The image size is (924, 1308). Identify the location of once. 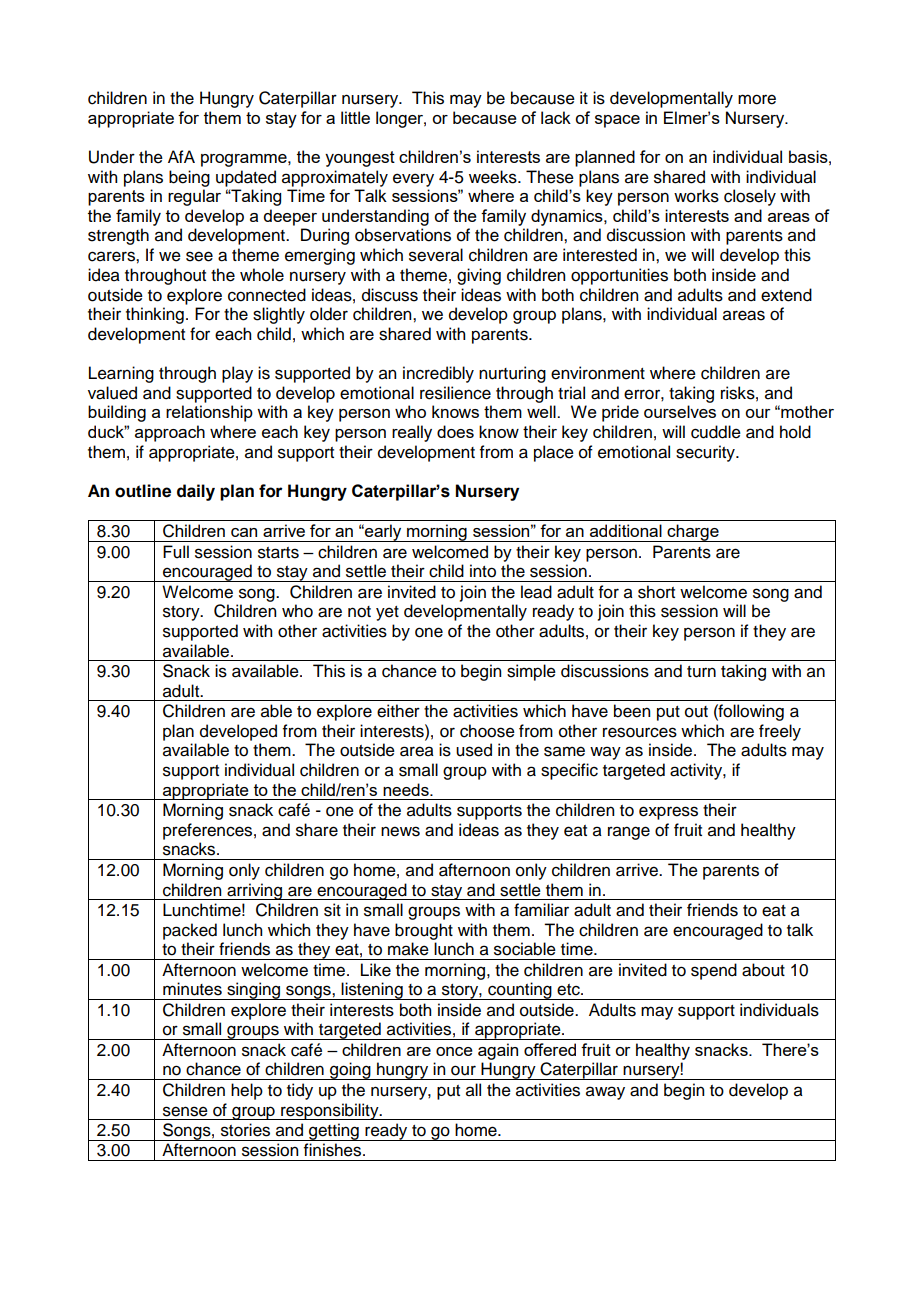
(454, 1051).
